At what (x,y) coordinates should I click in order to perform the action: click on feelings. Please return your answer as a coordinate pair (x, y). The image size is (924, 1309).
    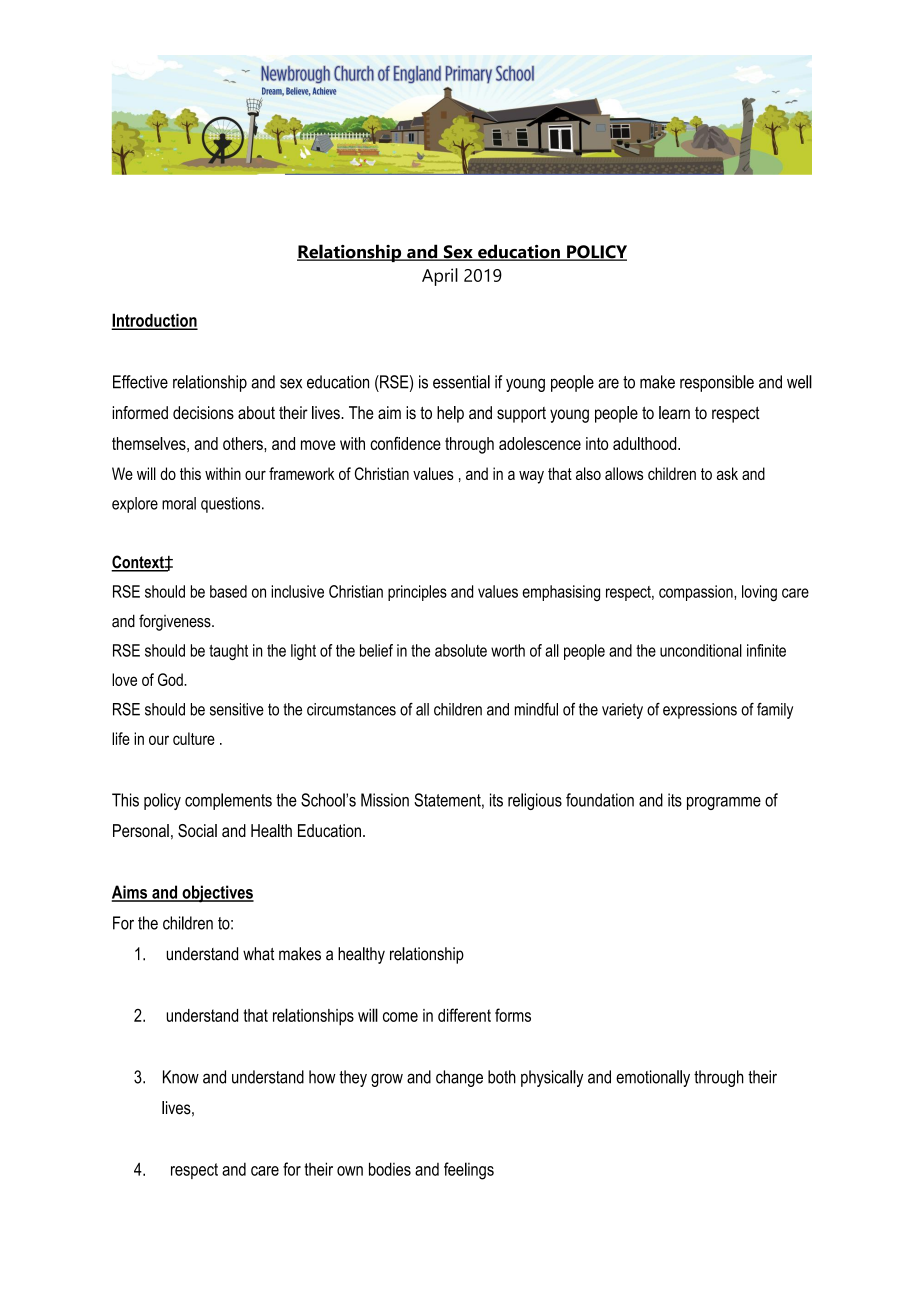
    Looking at the image, I should click on (469, 1171).
